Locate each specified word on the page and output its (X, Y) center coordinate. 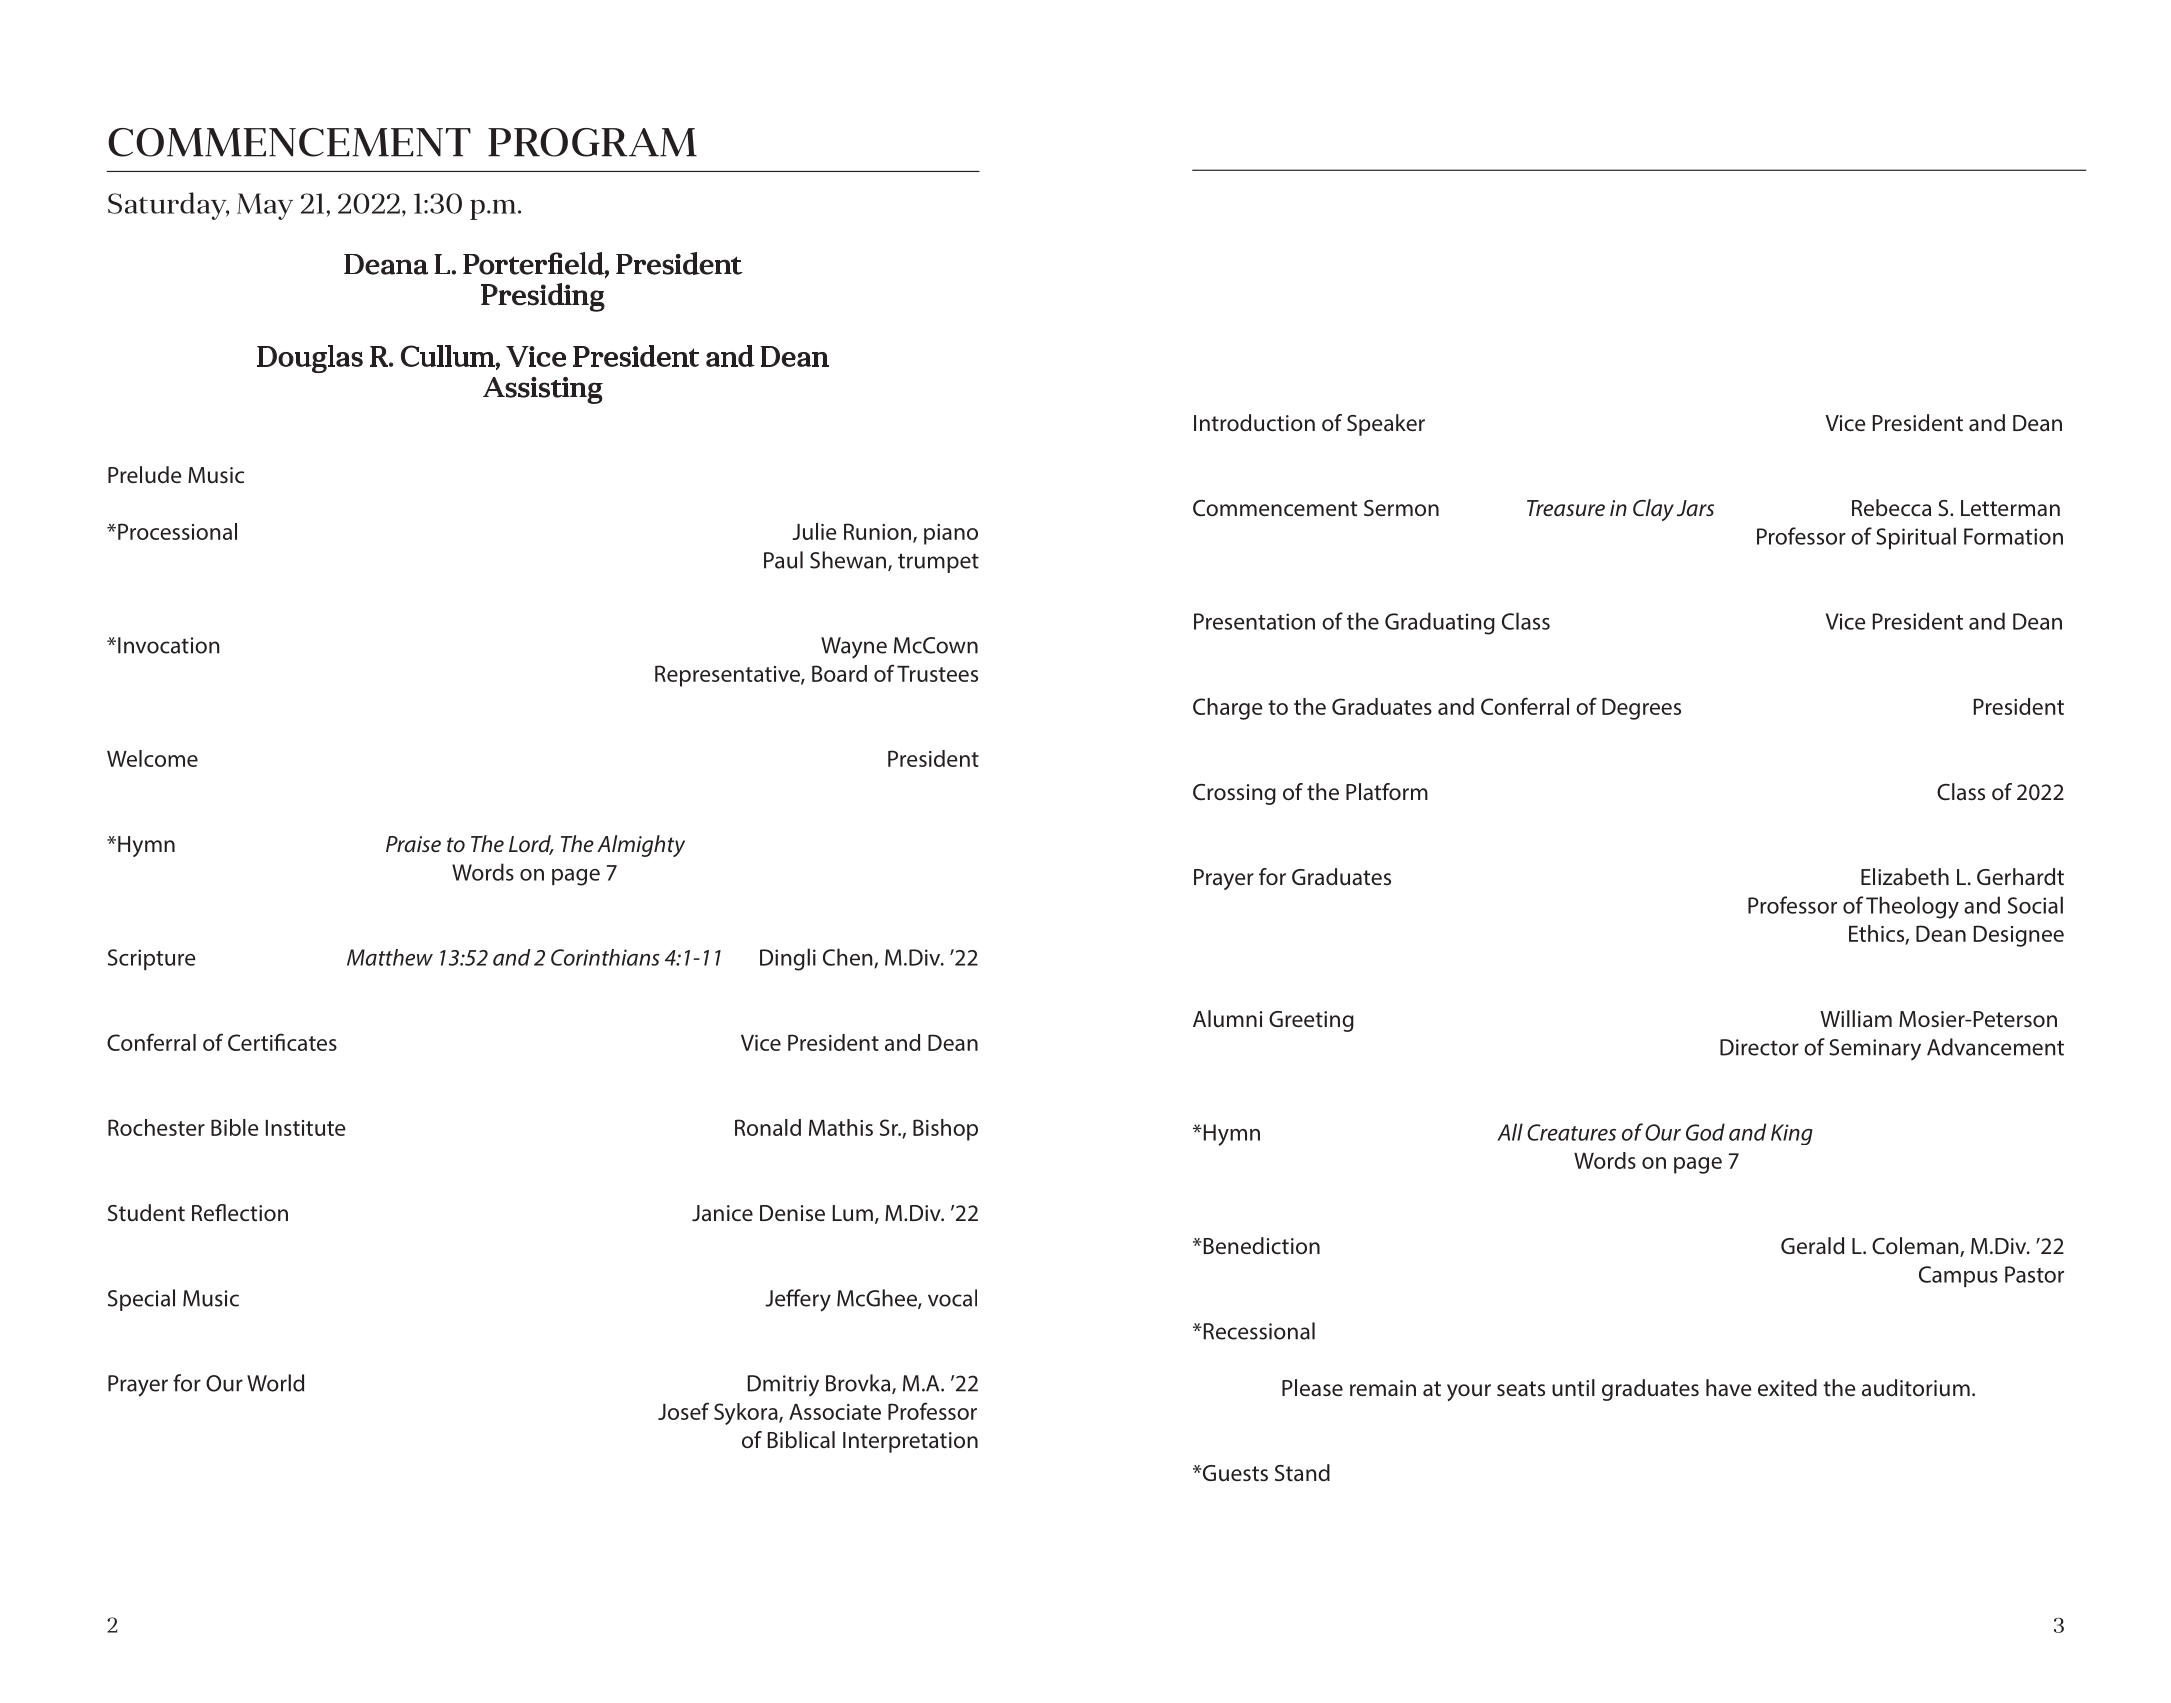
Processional (177, 531)
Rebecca (1891, 508)
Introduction (1254, 423)
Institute (306, 1128)
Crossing (1234, 794)
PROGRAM (592, 142)
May (265, 206)
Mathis (841, 1127)
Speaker (1386, 425)
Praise (413, 844)
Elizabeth (1905, 877)
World (275, 1383)
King (1792, 1134)
